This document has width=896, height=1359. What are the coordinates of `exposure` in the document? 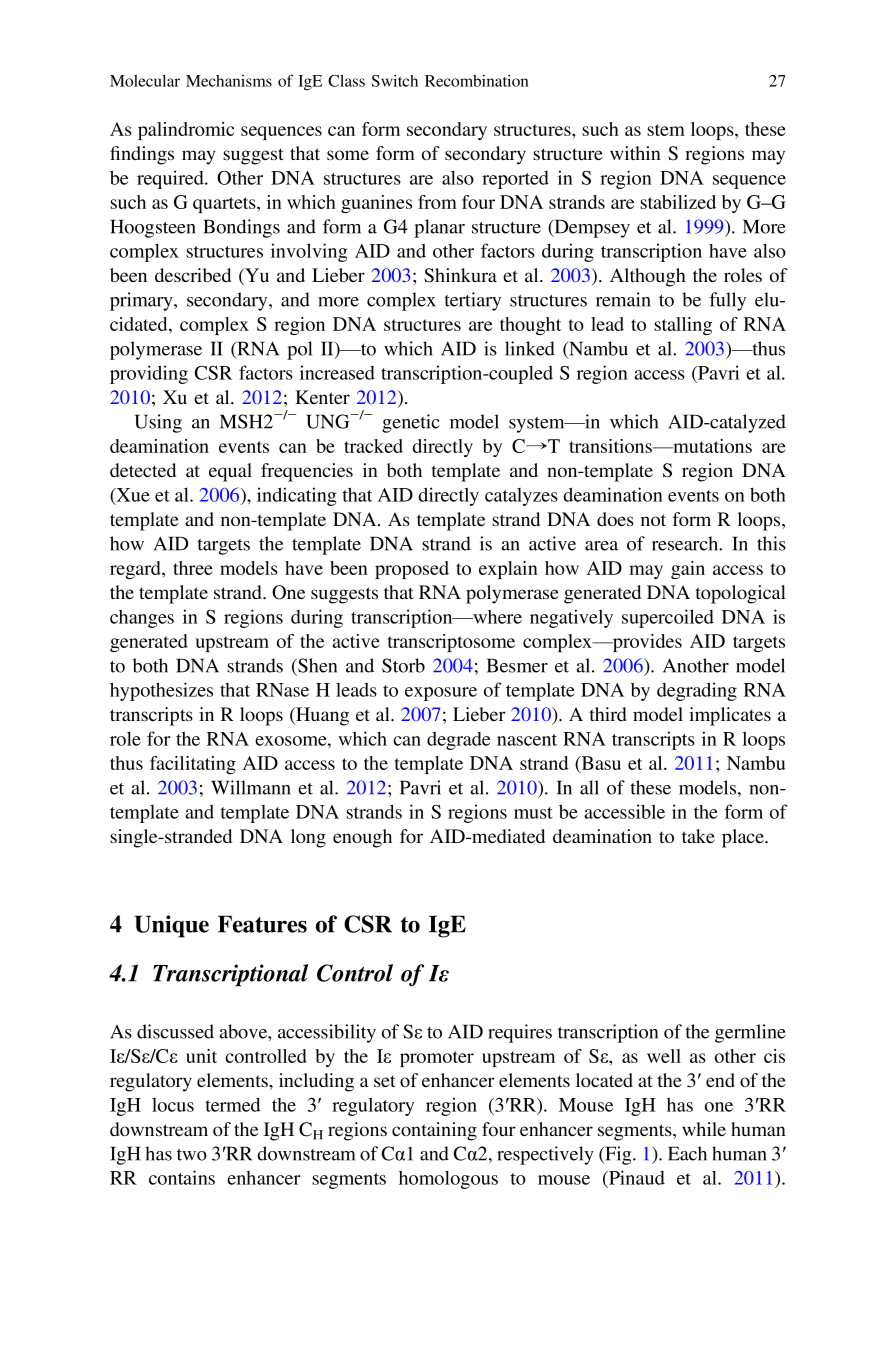 It's located at (441, 694).
